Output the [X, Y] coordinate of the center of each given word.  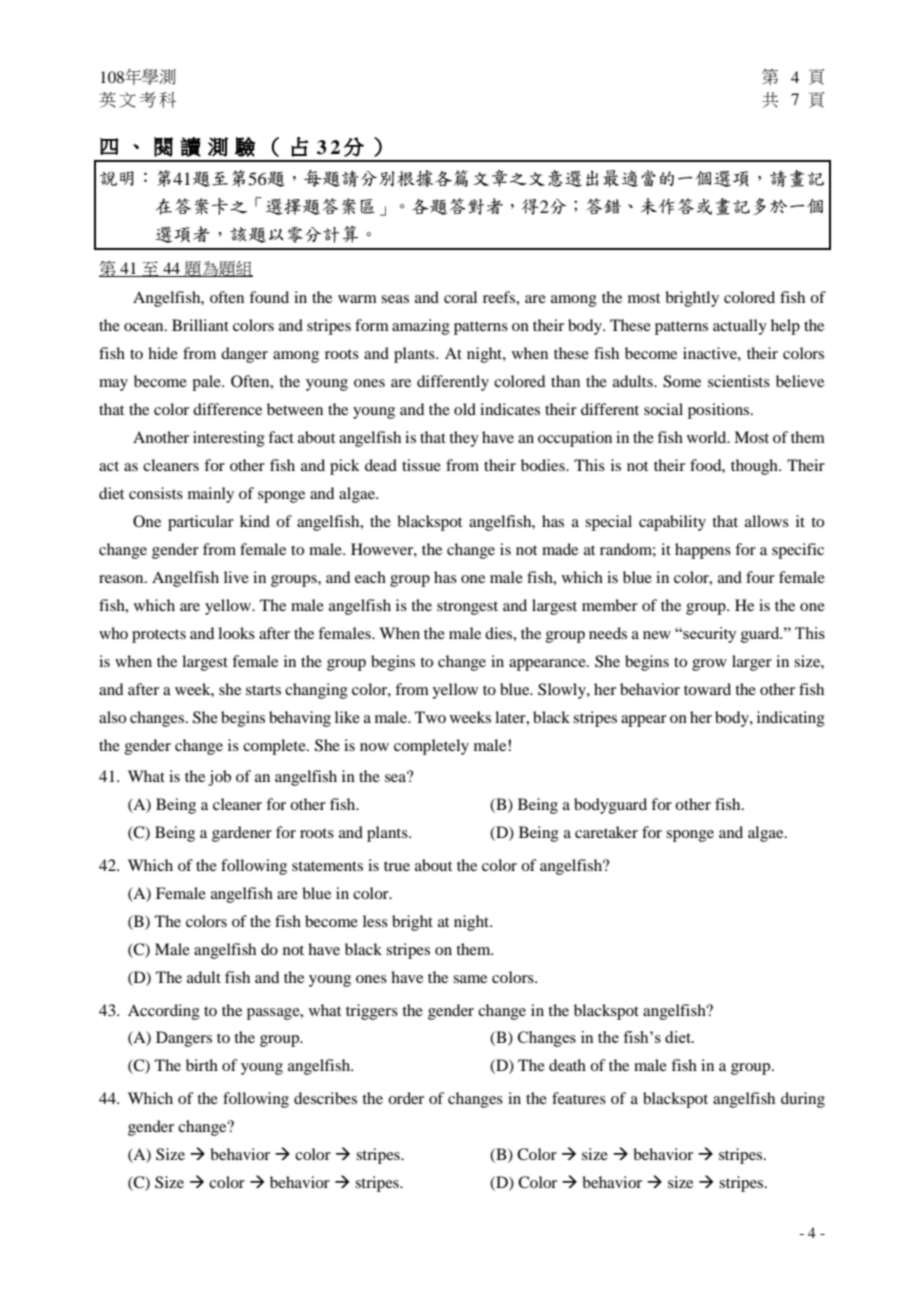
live [236, 577]
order [406, 1098]
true [397, 866]
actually [740, 327]
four [760, 577]
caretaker [606, 832]
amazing [421, 327]
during [803, 1100]
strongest [467, 608]
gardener [242, 834]
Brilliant [200, 325]
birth [202, 1065]
